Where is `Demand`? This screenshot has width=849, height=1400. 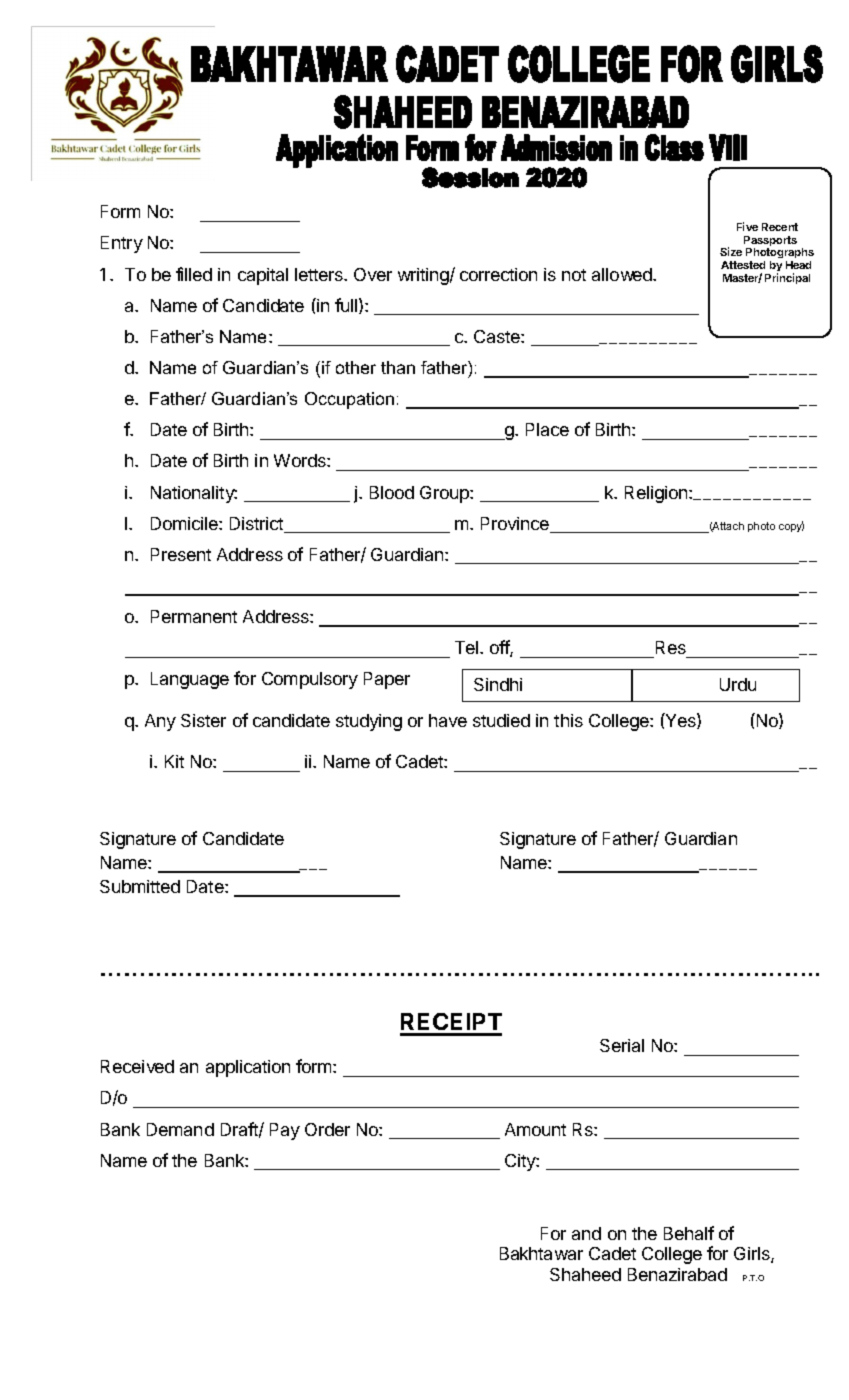 Demand is located at coordinates (180, 1129).
